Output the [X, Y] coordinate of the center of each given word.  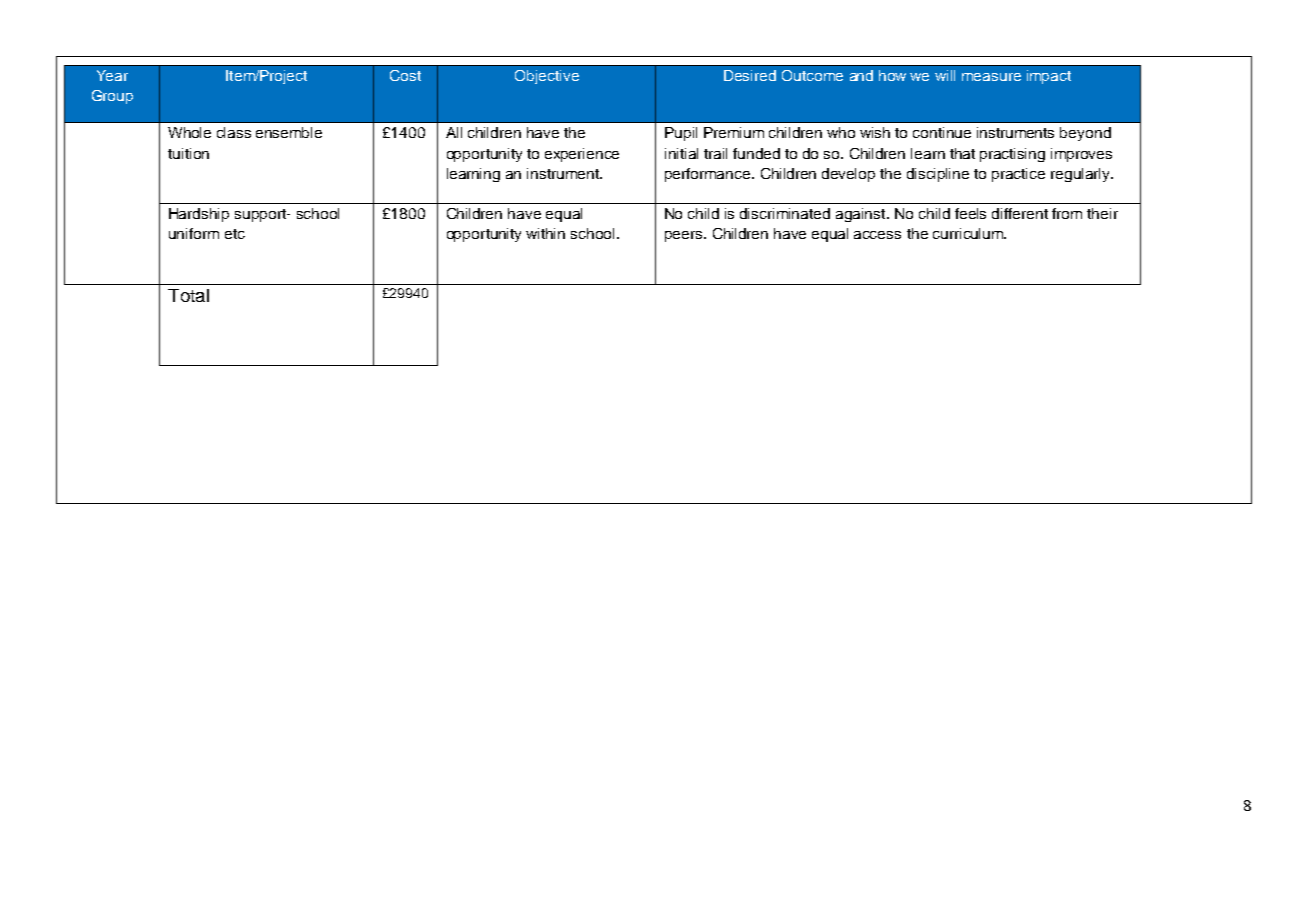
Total [188, 295]
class [234, 132]
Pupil [681, 134]
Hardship [199, 215]
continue [942, 132]
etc [235, 234]
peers [685, 236]
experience [582, 155]
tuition [188, 153]
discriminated [785, 213]
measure [991, 77]
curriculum [969, 233]
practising [1012, 155]
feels [970, 213]
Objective [547, 77]
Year [112, 75]
